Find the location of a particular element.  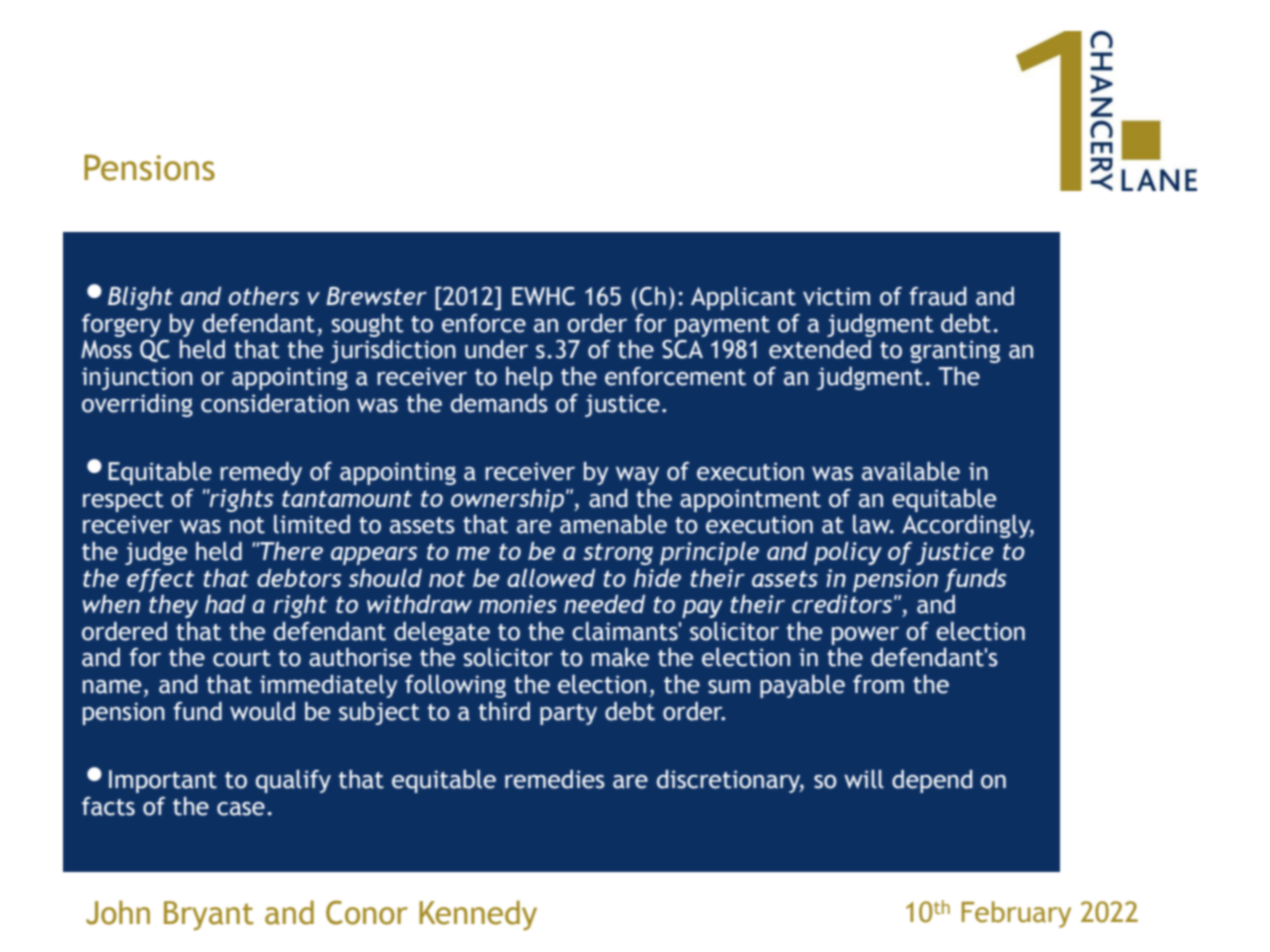

from is located at coordinates (878, 684).
